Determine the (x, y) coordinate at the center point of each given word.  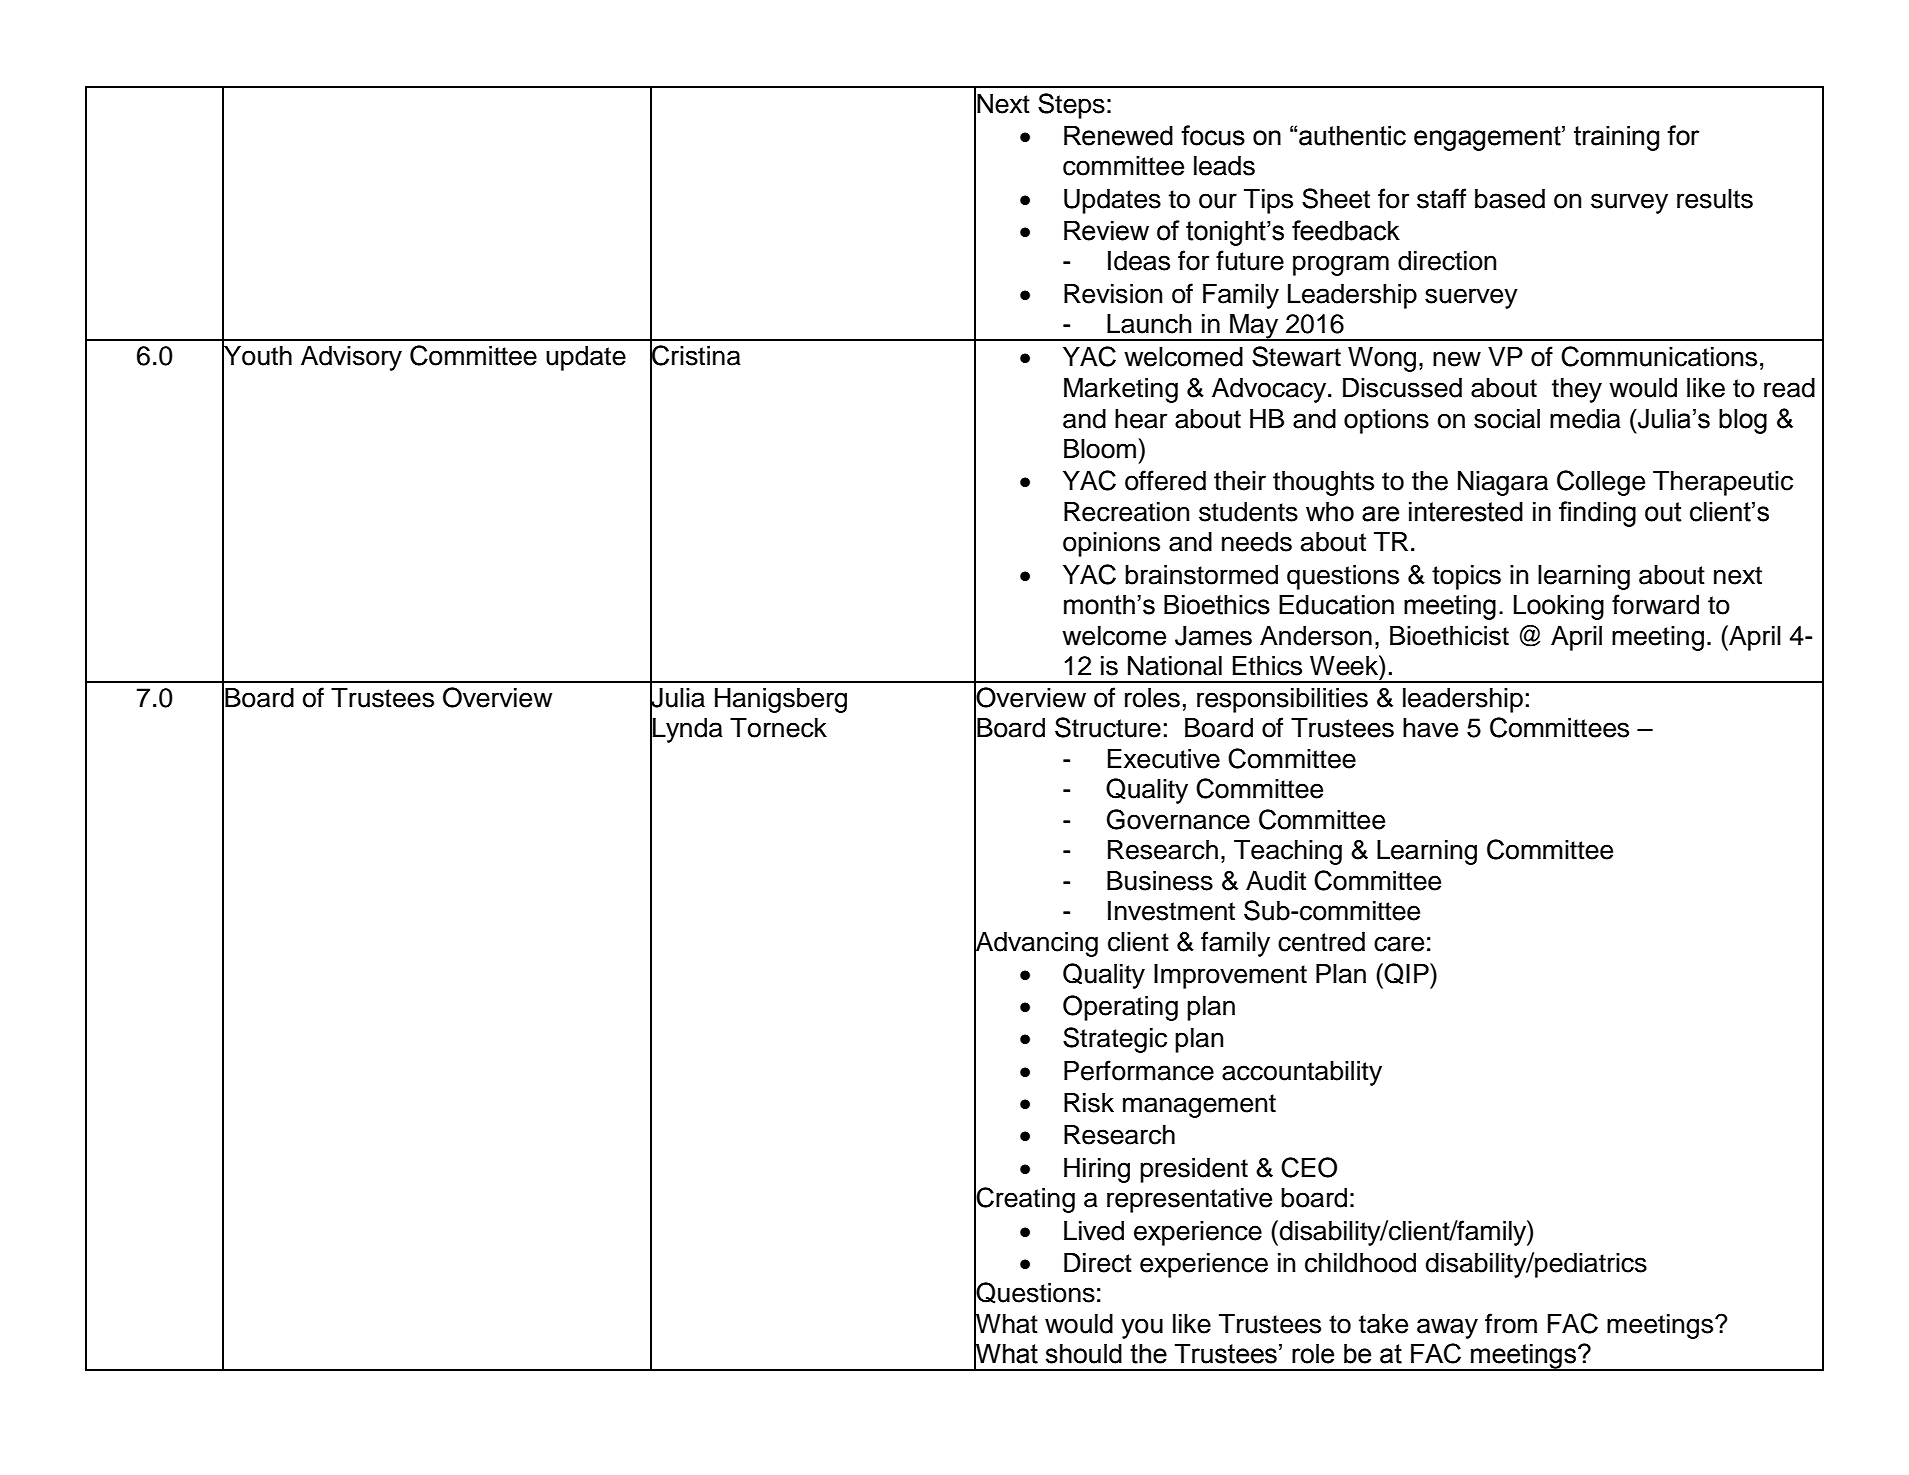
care (1399, 944)
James (1213, 636)
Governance (1178, 819)
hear (1141, 419)
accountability (1302, 1073)
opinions (1111, 544)
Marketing (1121, 390)
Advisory (351, 358)
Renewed (1118, 136)
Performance (1139, 1070)
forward (1655, 604)
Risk (1089, 1103)
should (1084, 1354)
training (1616, 138)
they (1577, 390)
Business (1160, 881)
